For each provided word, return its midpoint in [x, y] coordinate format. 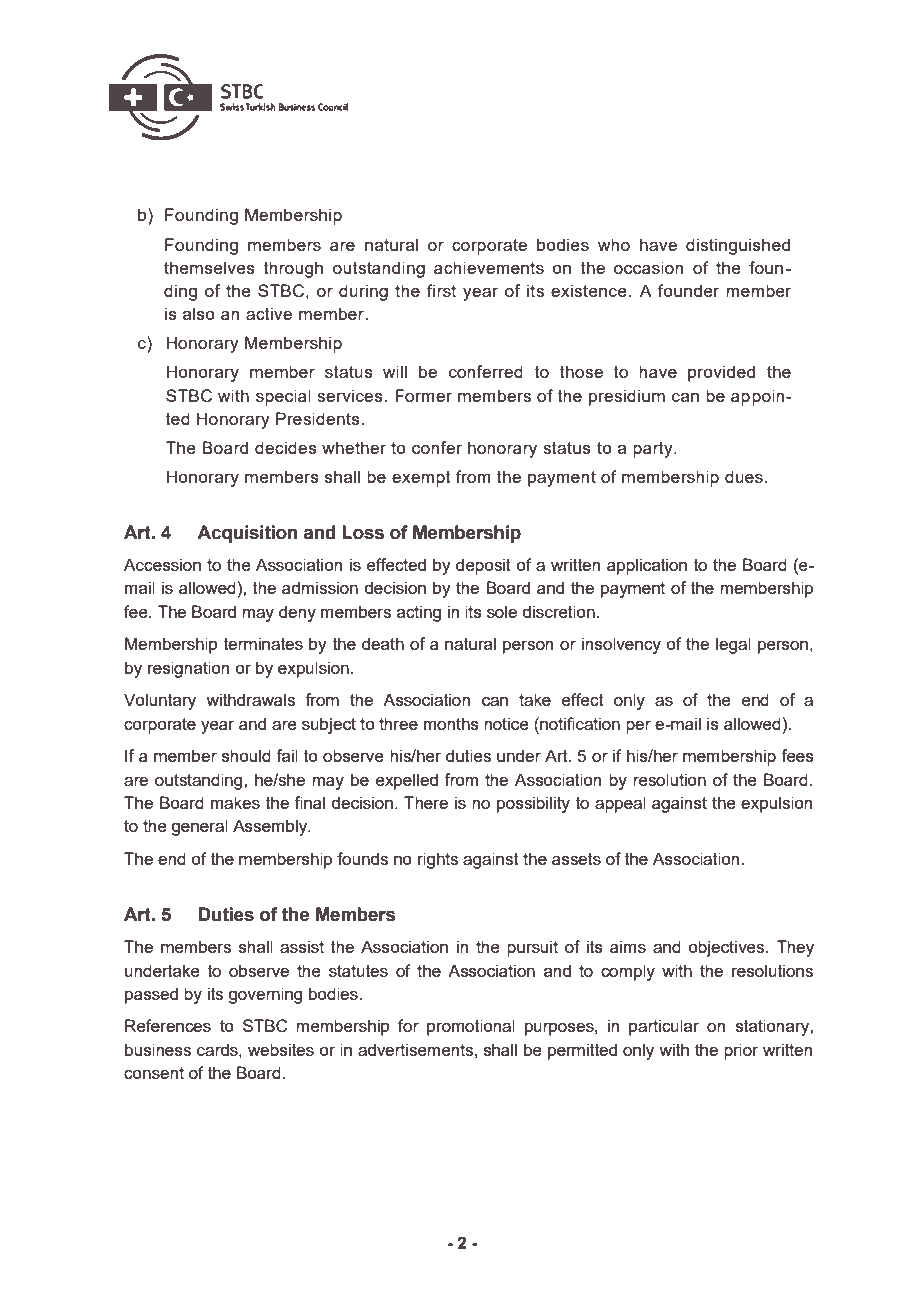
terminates [263, 643]
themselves [209, 267]
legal [733, 645]
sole [502, 611]
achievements [489, 267]
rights [438, 860]
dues [744, 476]
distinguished [738, 246]
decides [286, 447]
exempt [421, 479]
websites [281, 1049]
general [199, 827]
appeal [620, 804]
